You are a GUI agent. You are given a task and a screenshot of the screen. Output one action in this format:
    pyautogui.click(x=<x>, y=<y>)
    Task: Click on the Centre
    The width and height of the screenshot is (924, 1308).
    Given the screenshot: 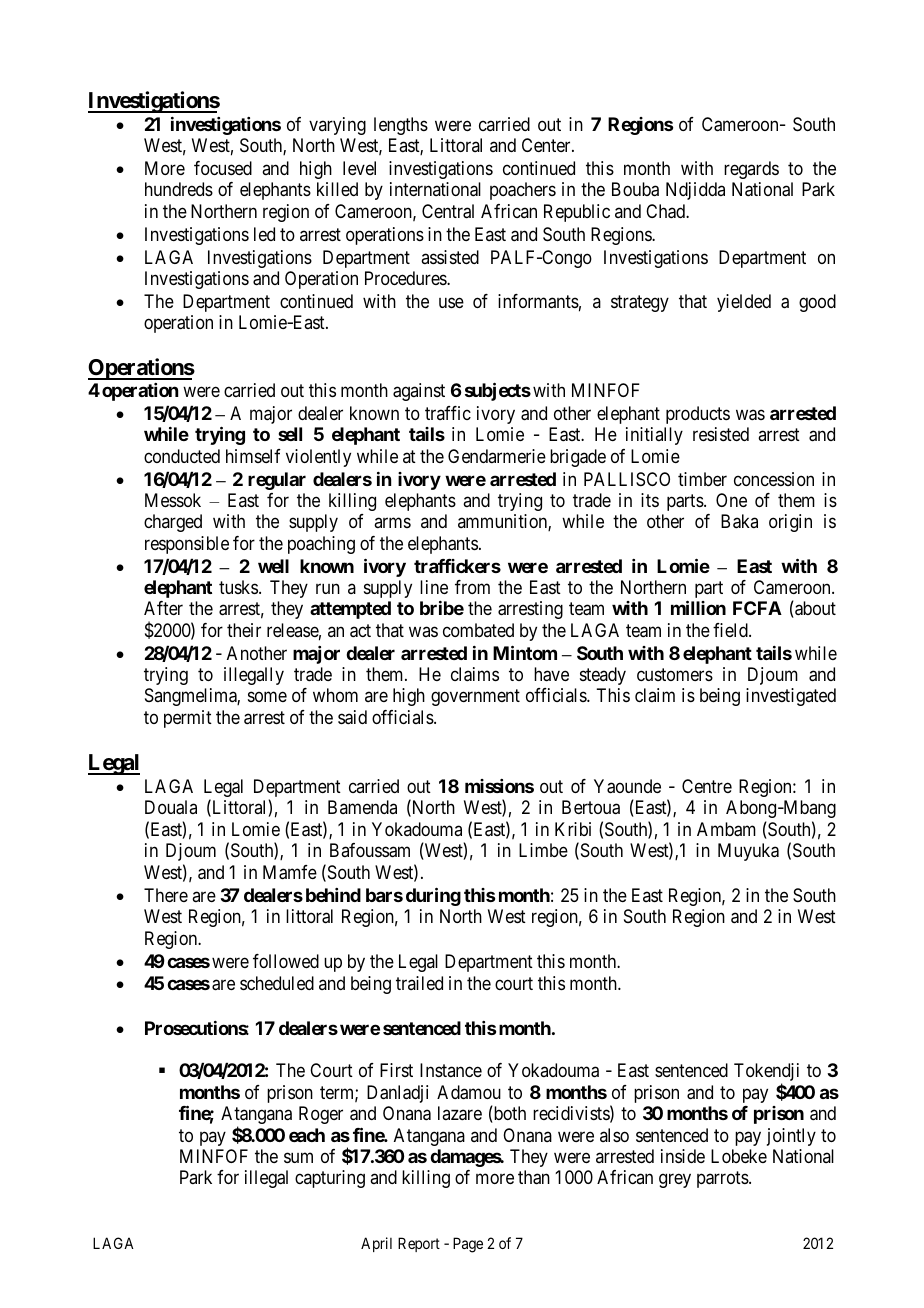 What is the action you would take?
    pyautogui.click(x=707, y=786)
